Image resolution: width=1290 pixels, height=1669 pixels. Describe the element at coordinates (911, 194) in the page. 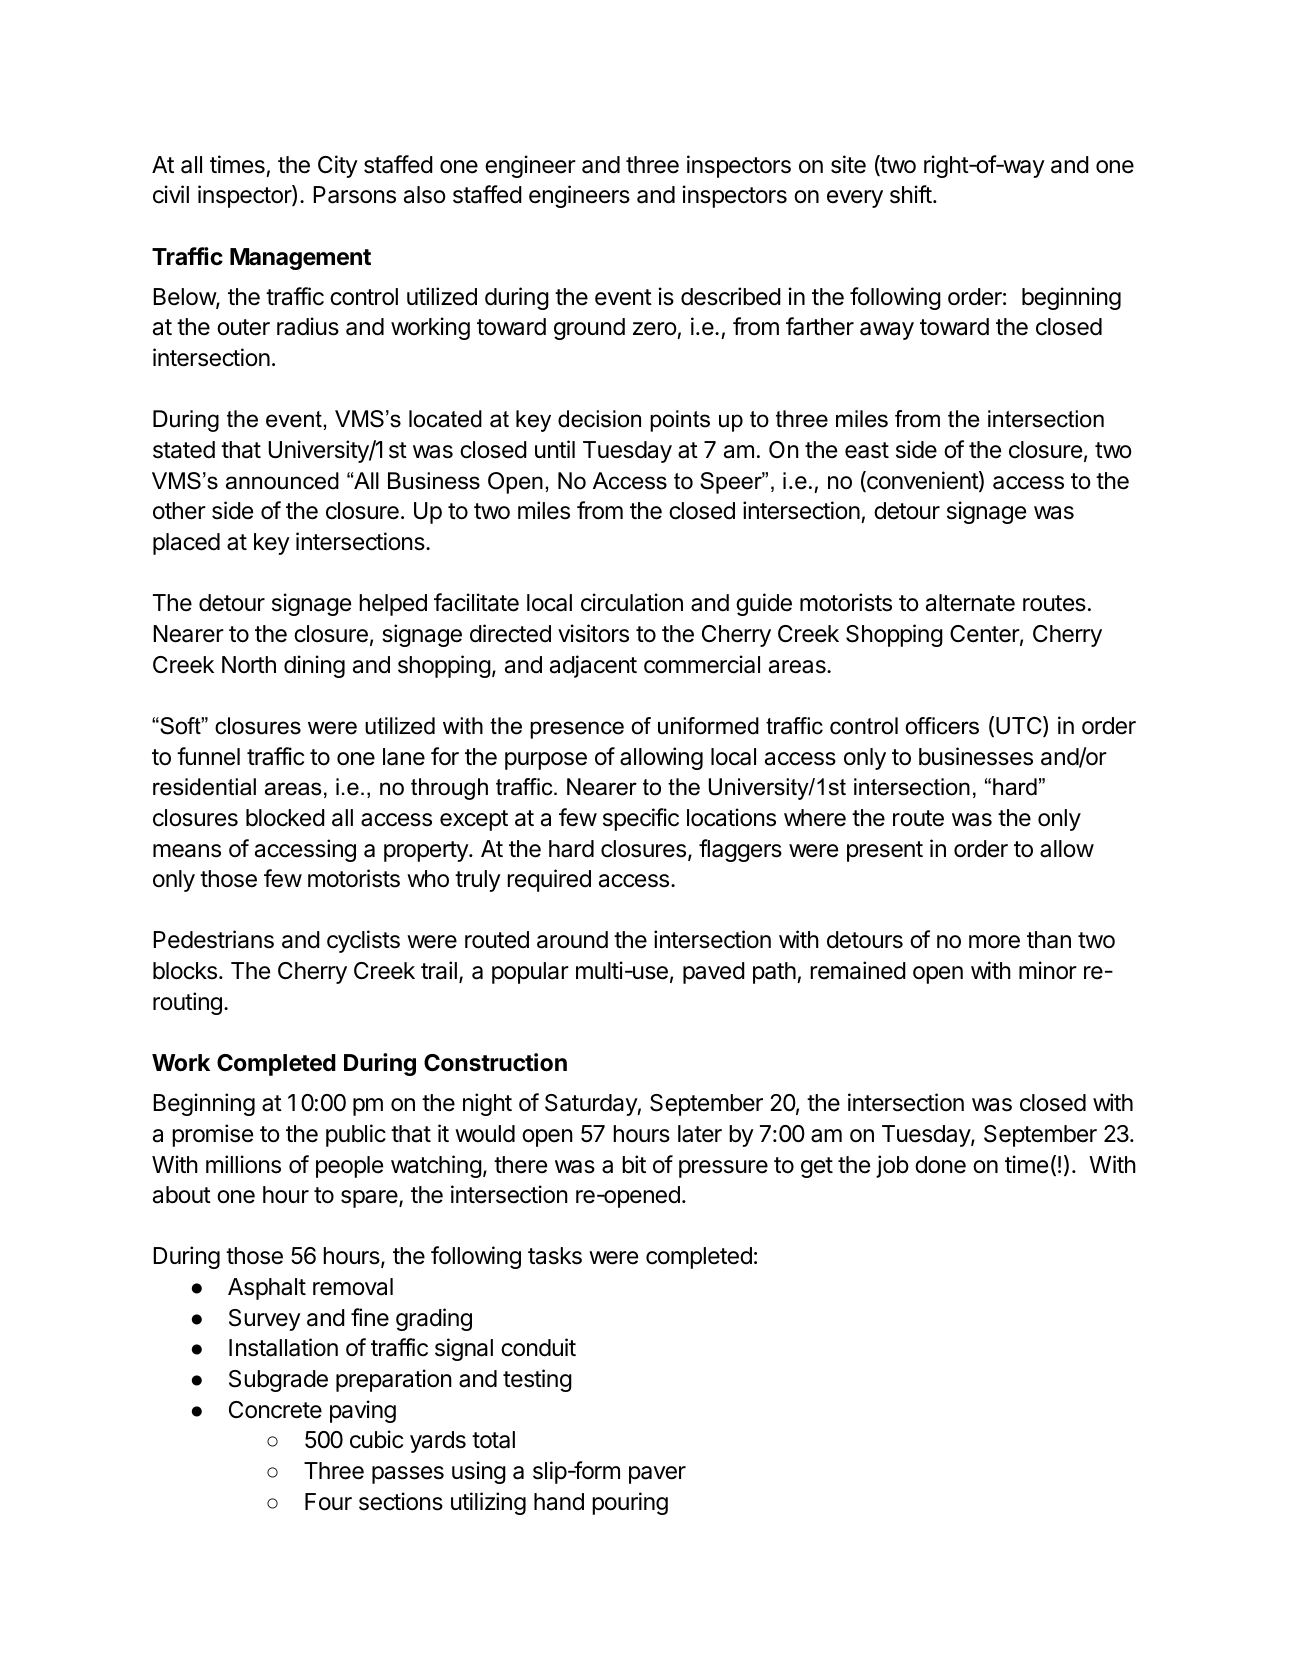

I see `shift` at that location.
